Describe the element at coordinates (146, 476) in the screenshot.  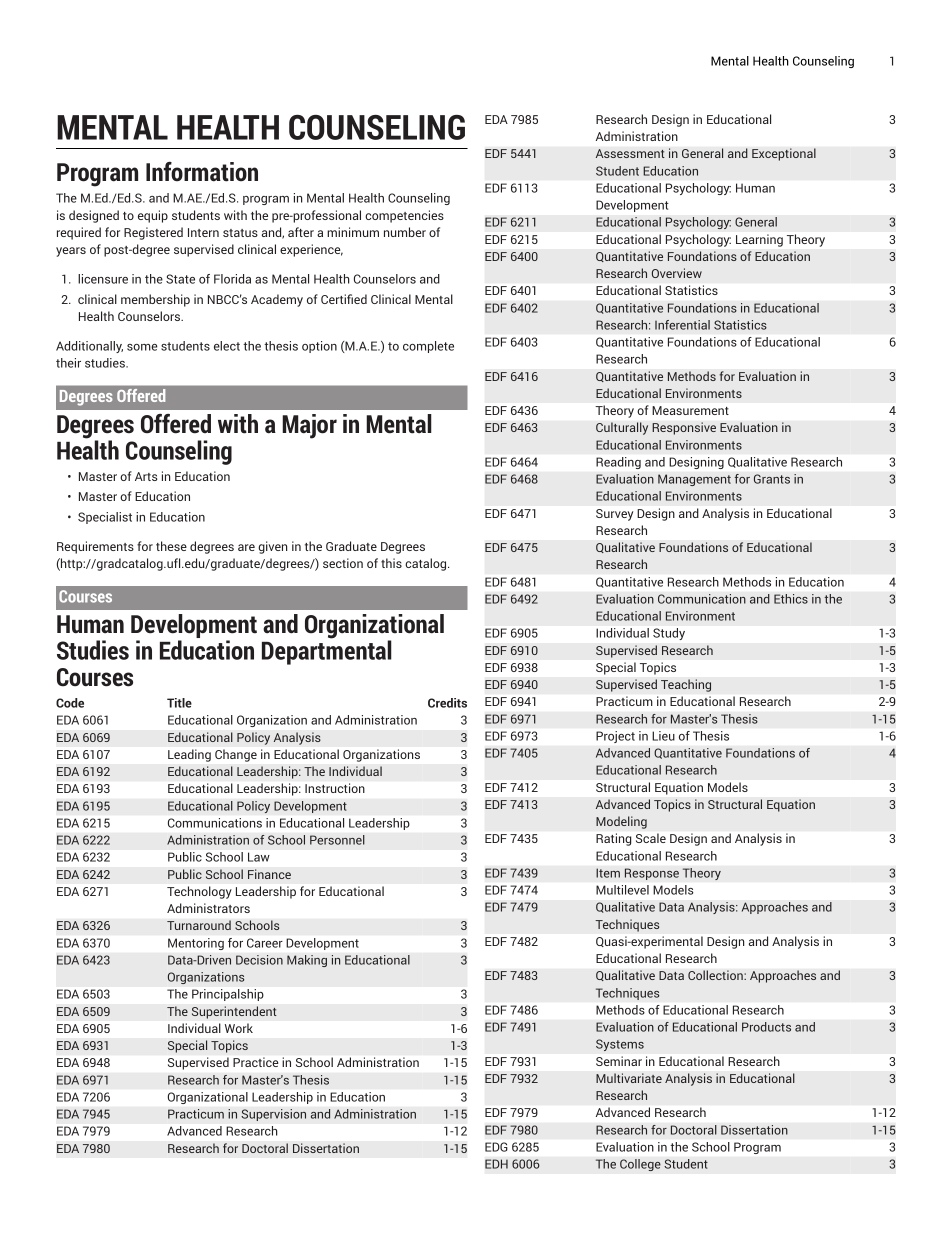
I see `Arts` at that location.
